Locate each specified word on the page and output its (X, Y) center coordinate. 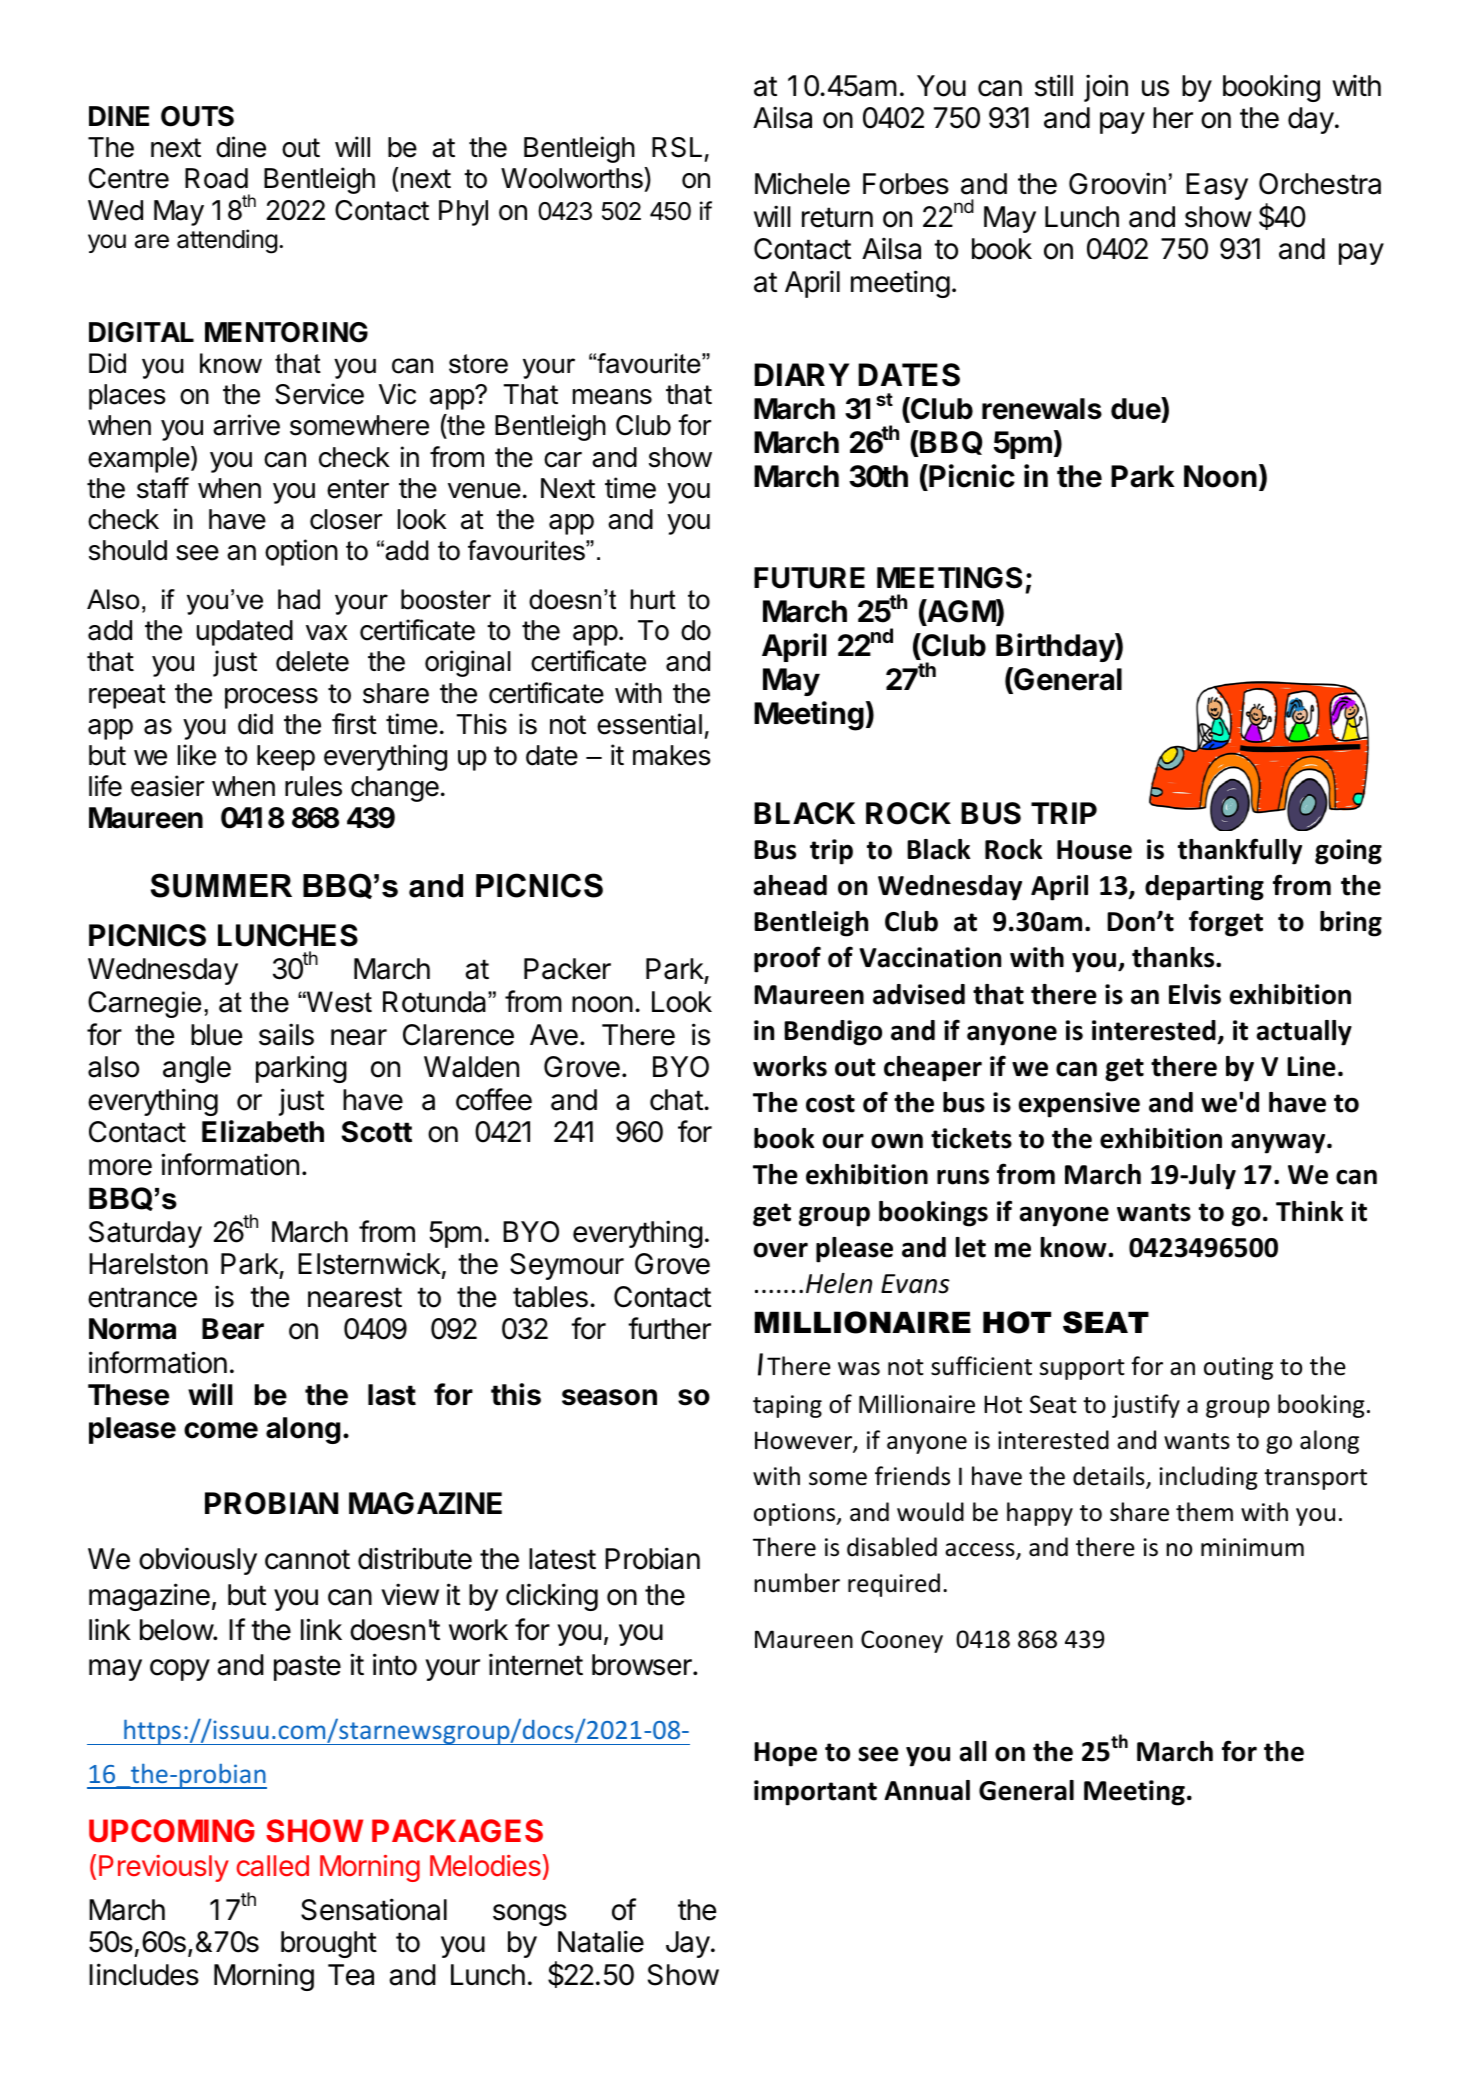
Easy (1217, 186)
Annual (927, 1790)
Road (216, 178)
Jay (688, 1944)
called (272, 1866)
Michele (802, 183)
